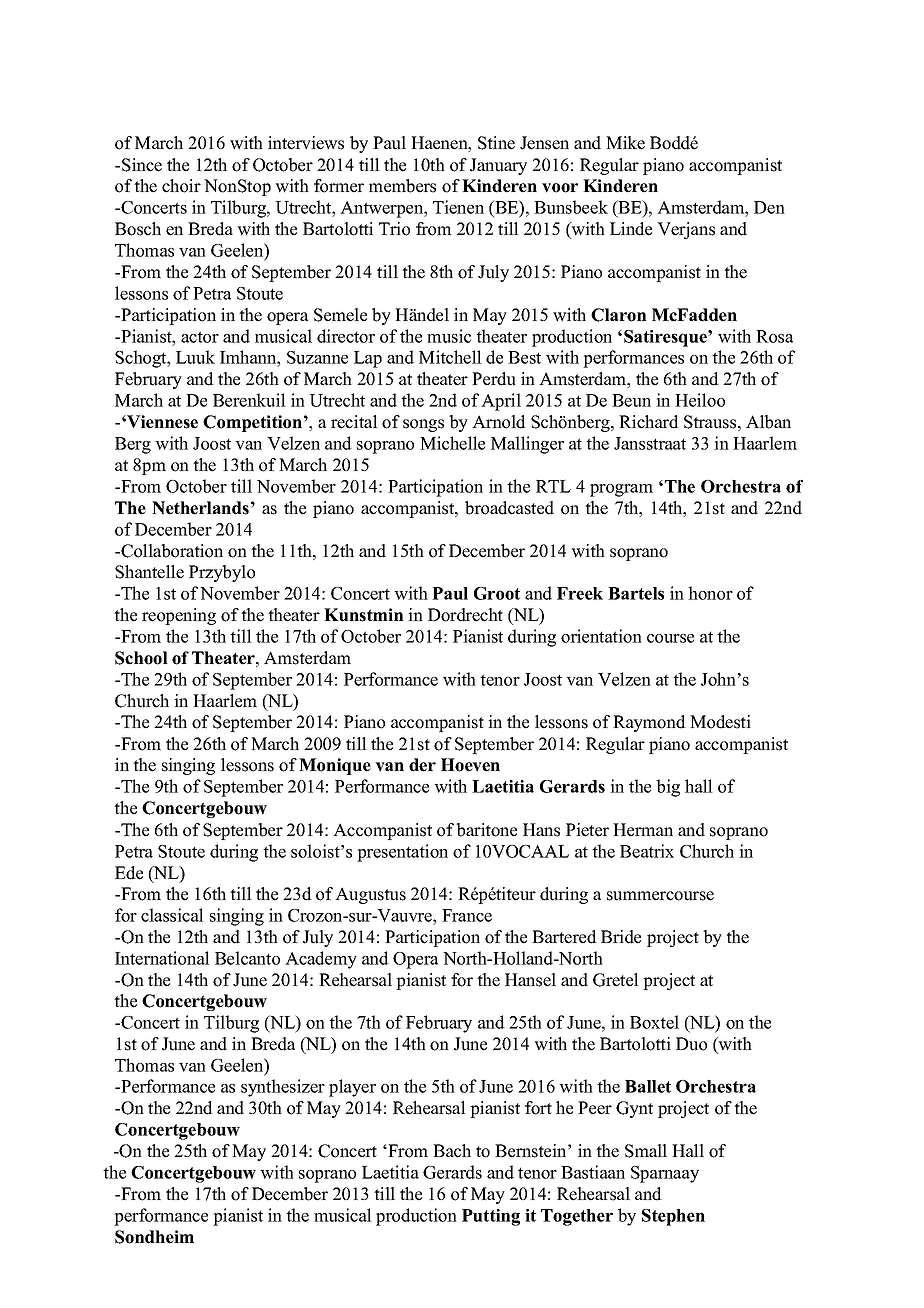 The width and height of the image is (924, 1308). What do you see at coordinates (647, 851) in the image?
I see `Beatrix` at bounding box center [647, 851].
